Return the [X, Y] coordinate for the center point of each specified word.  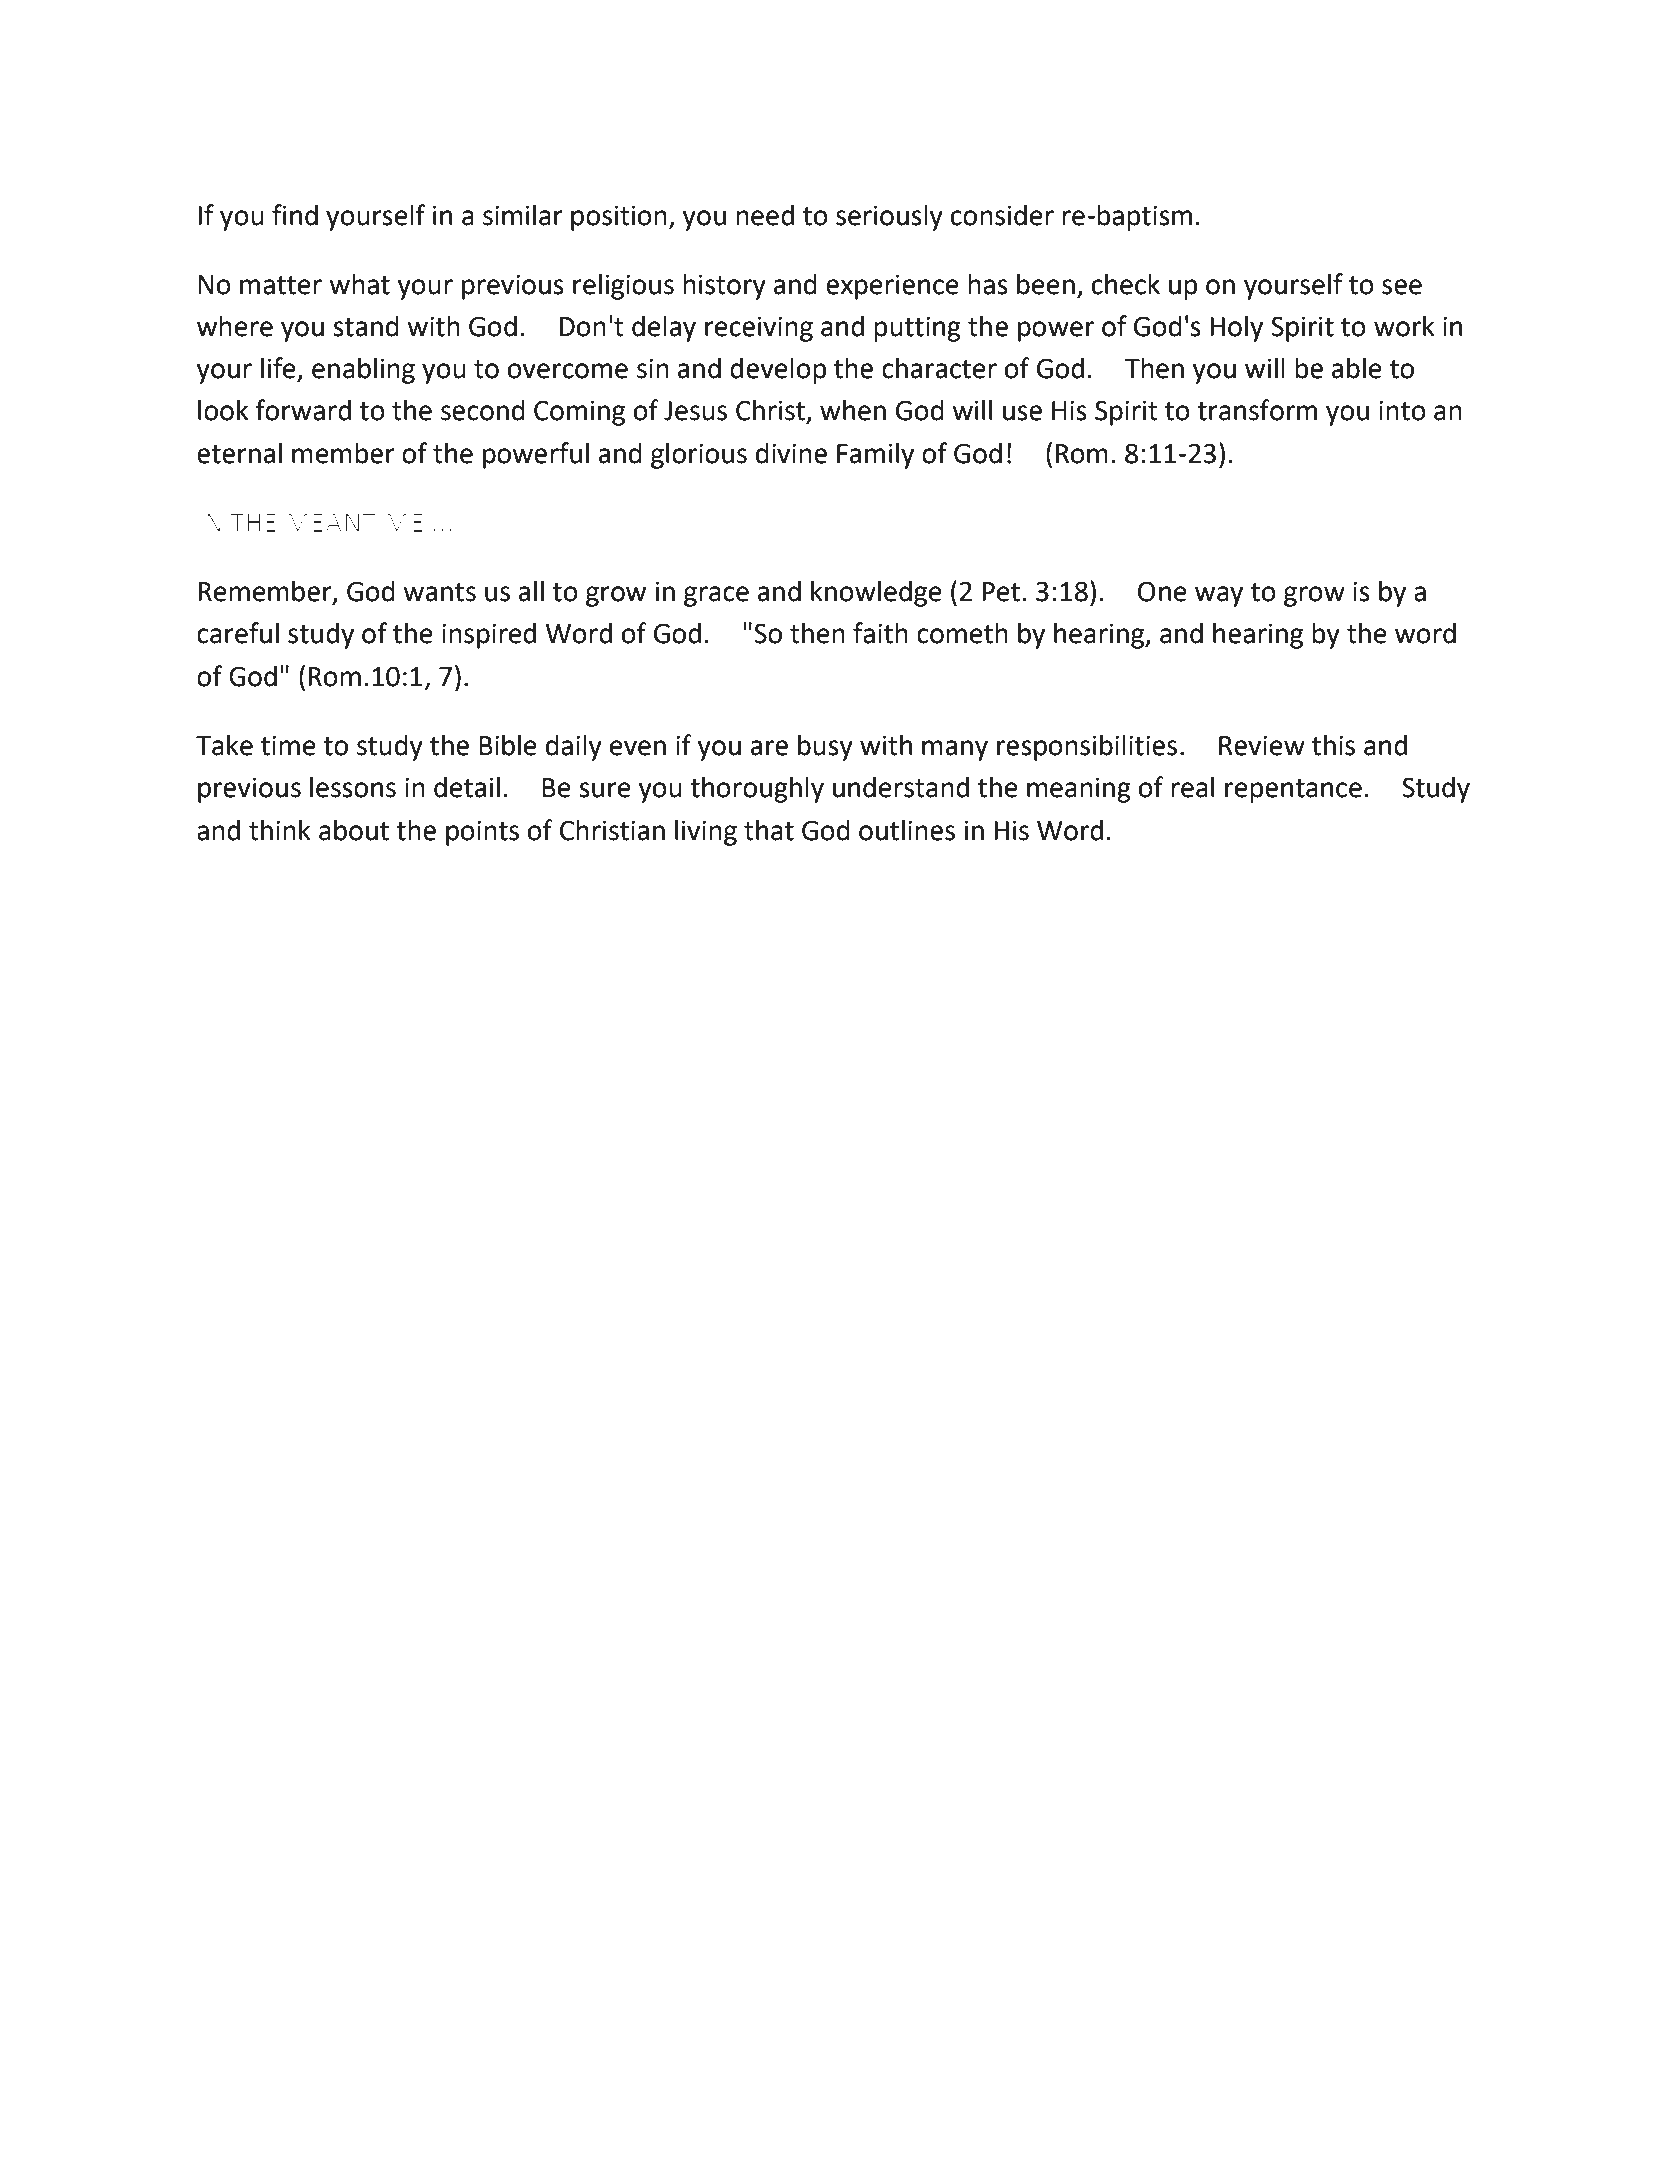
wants [439, 592]
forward [303, 410]
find [295, 215]
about [354, 830]
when [853, 410]
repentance [1293, 791]
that [769, 830]
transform [1257, 410]
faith [880, 633]
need [765, 215]
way [1219, 596]
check [1126, 284]
